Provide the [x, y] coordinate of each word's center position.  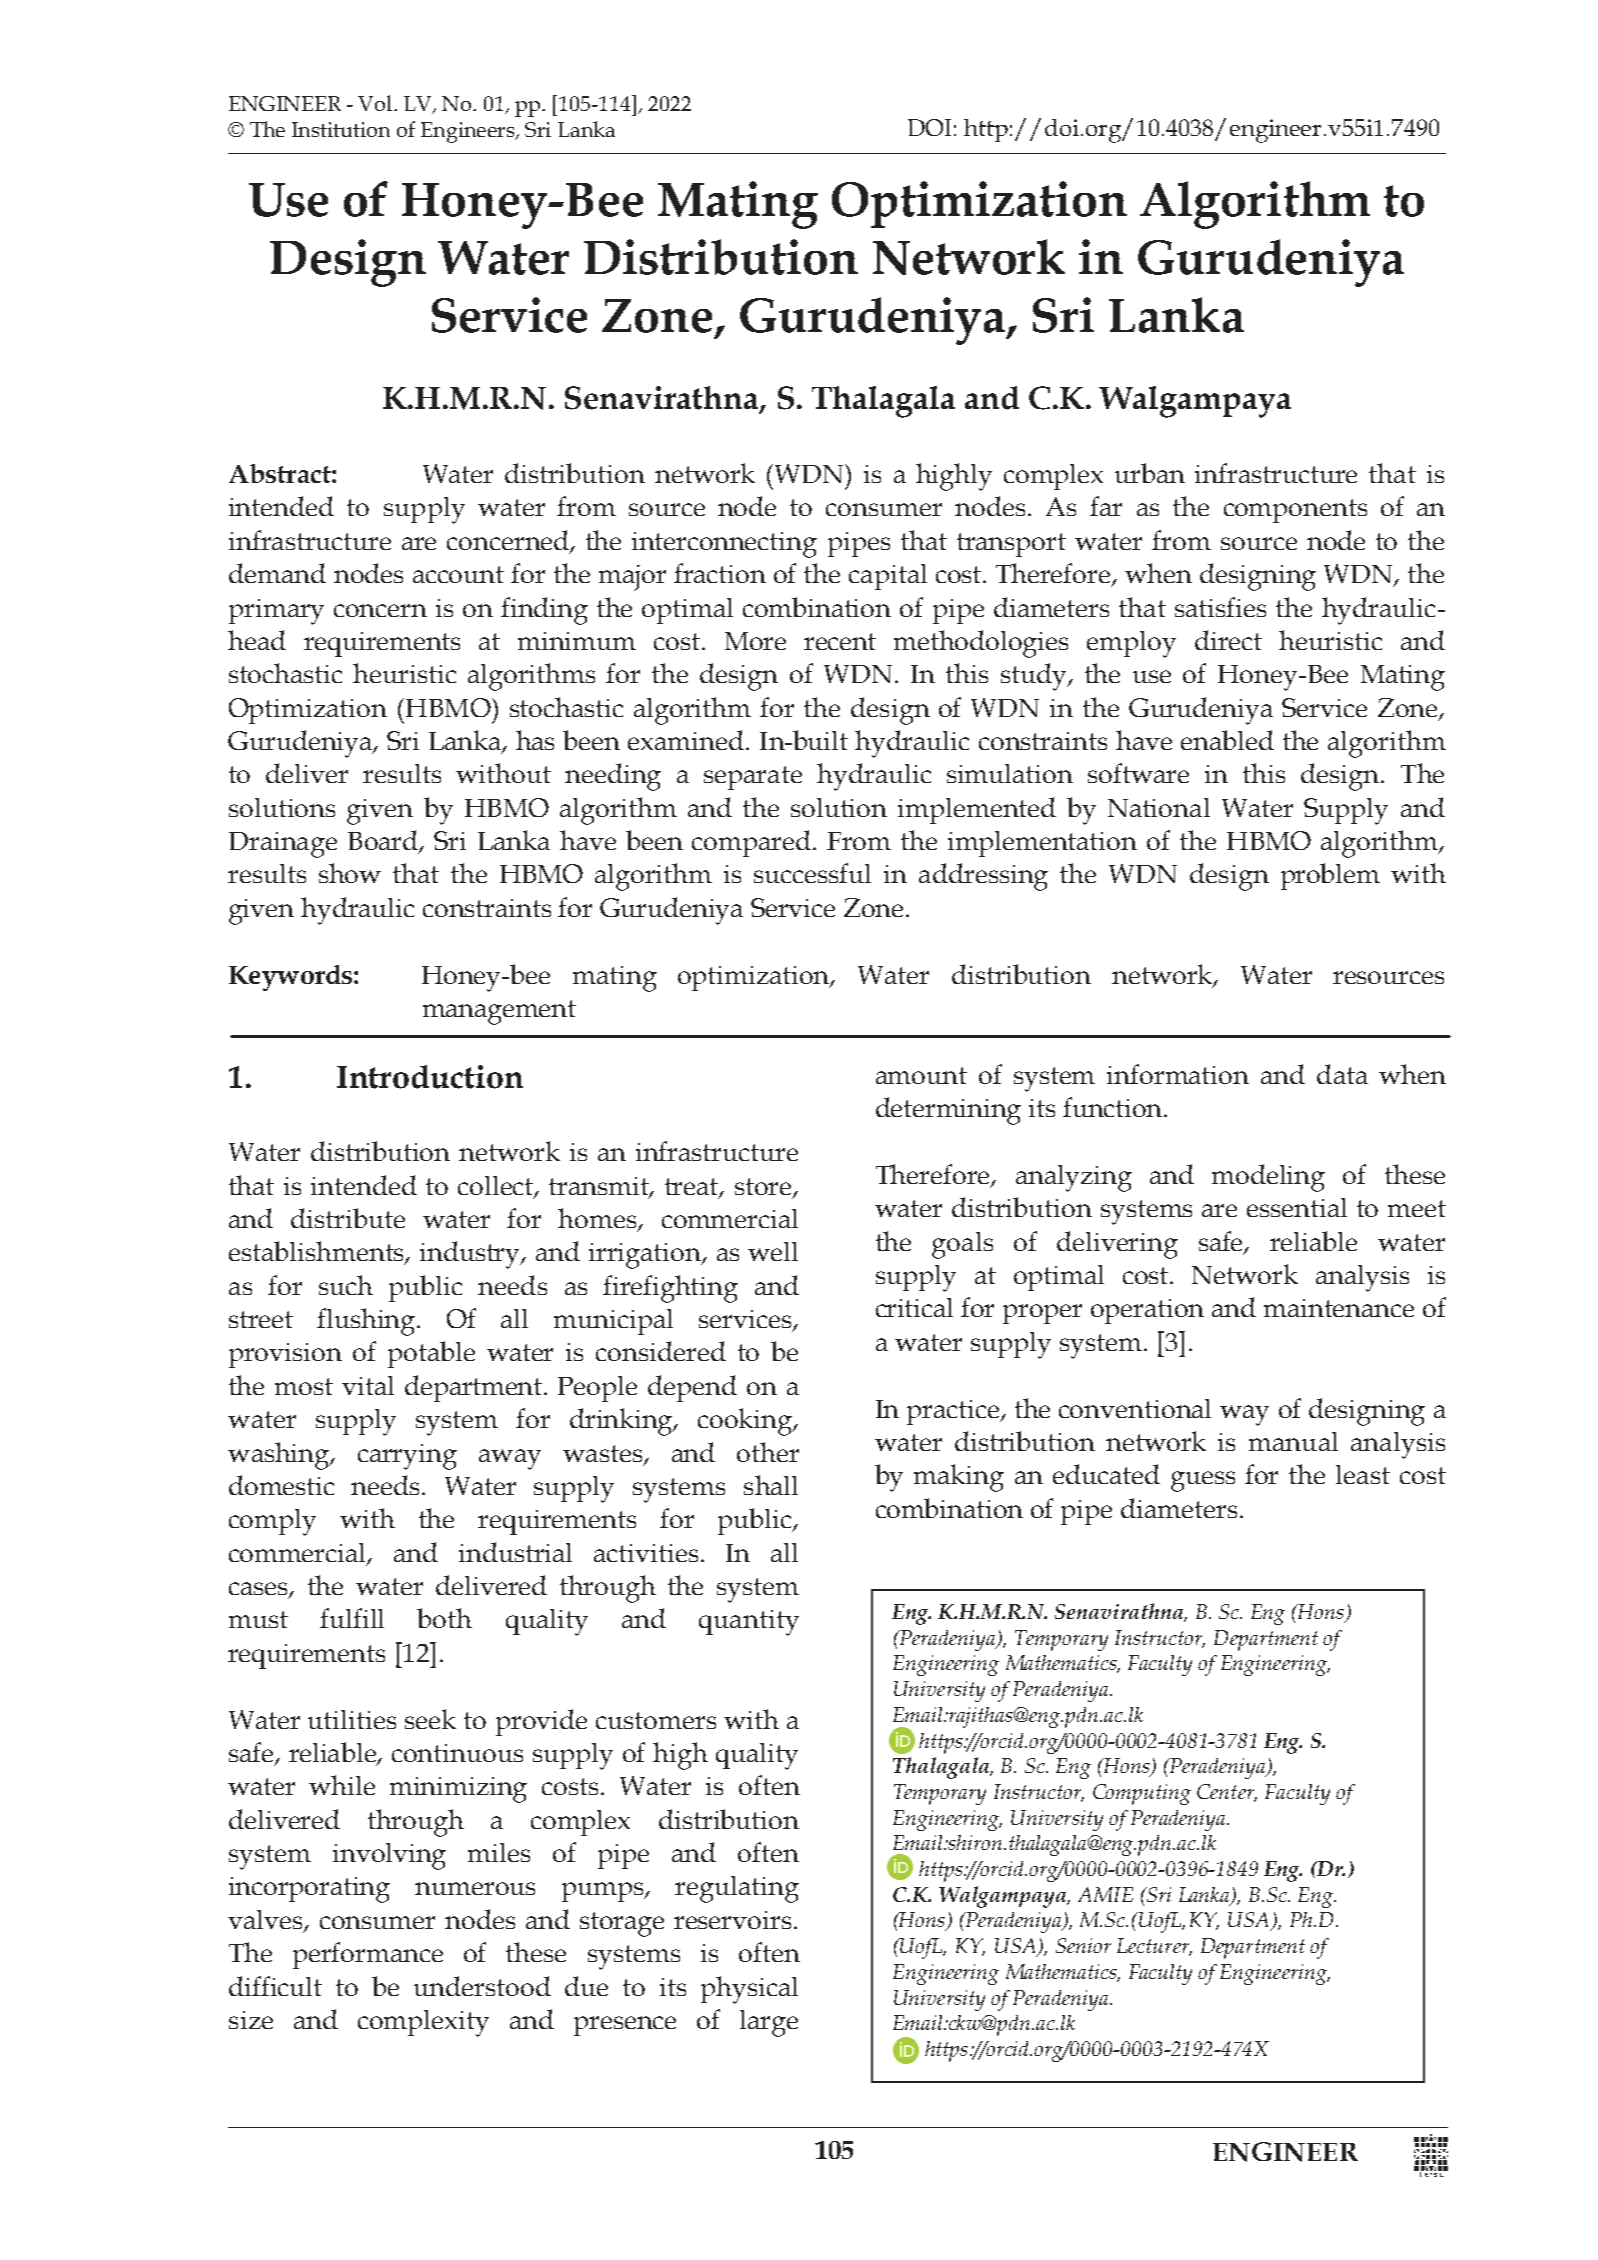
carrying [407, 1457]
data [1342, 1074]
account [458, 574]
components [1295, 511]
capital [888, 577]
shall [771, 1485]
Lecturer [1154, 1947]
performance [368, 1955]
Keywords [292, 978]
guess [1203, 1481]
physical [749, 1990]
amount [921, 1075]
